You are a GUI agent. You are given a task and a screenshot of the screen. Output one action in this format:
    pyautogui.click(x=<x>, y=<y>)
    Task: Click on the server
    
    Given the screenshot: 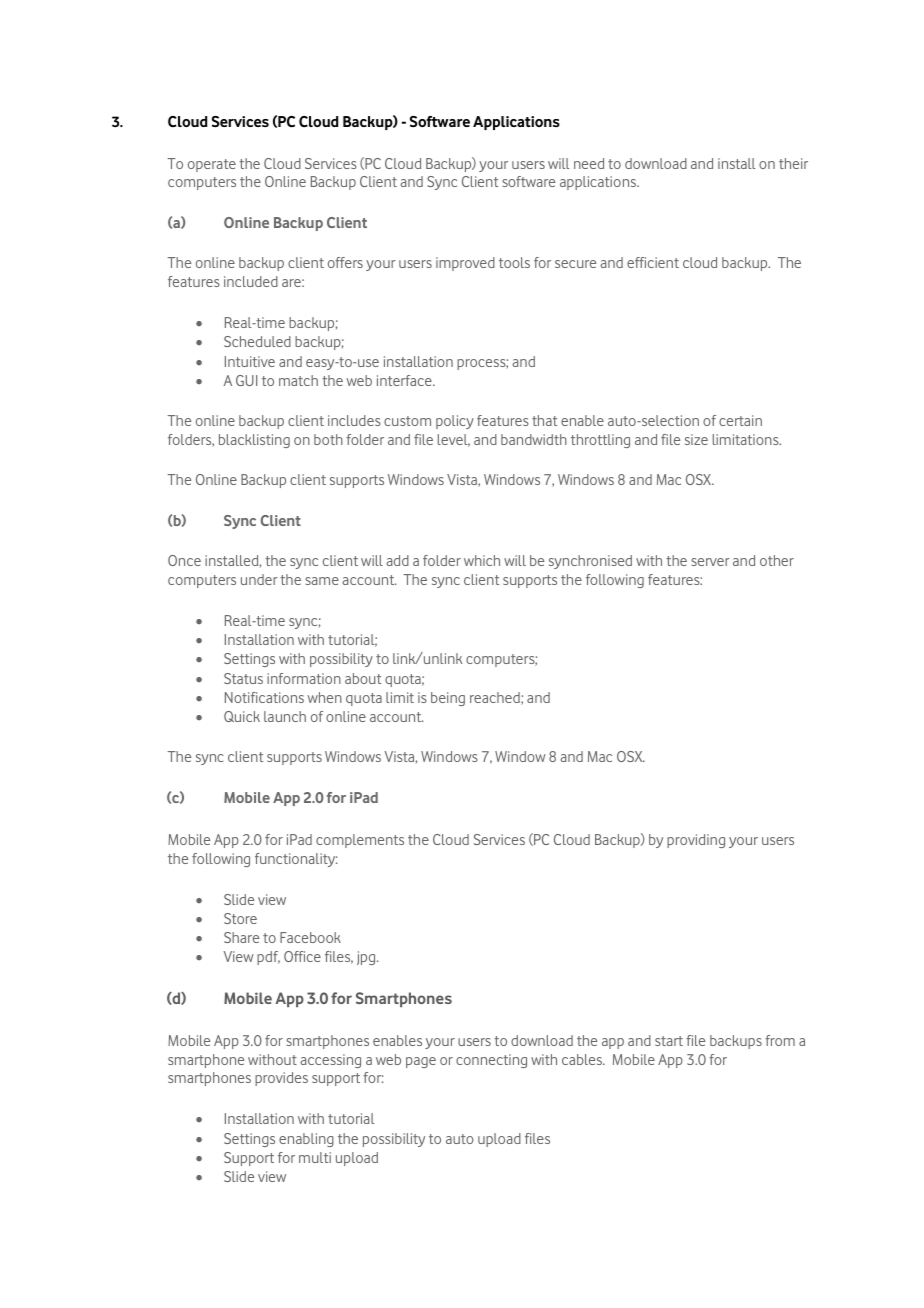 What is the action you would take?
    pyautogui.click(x=710, y=562)
